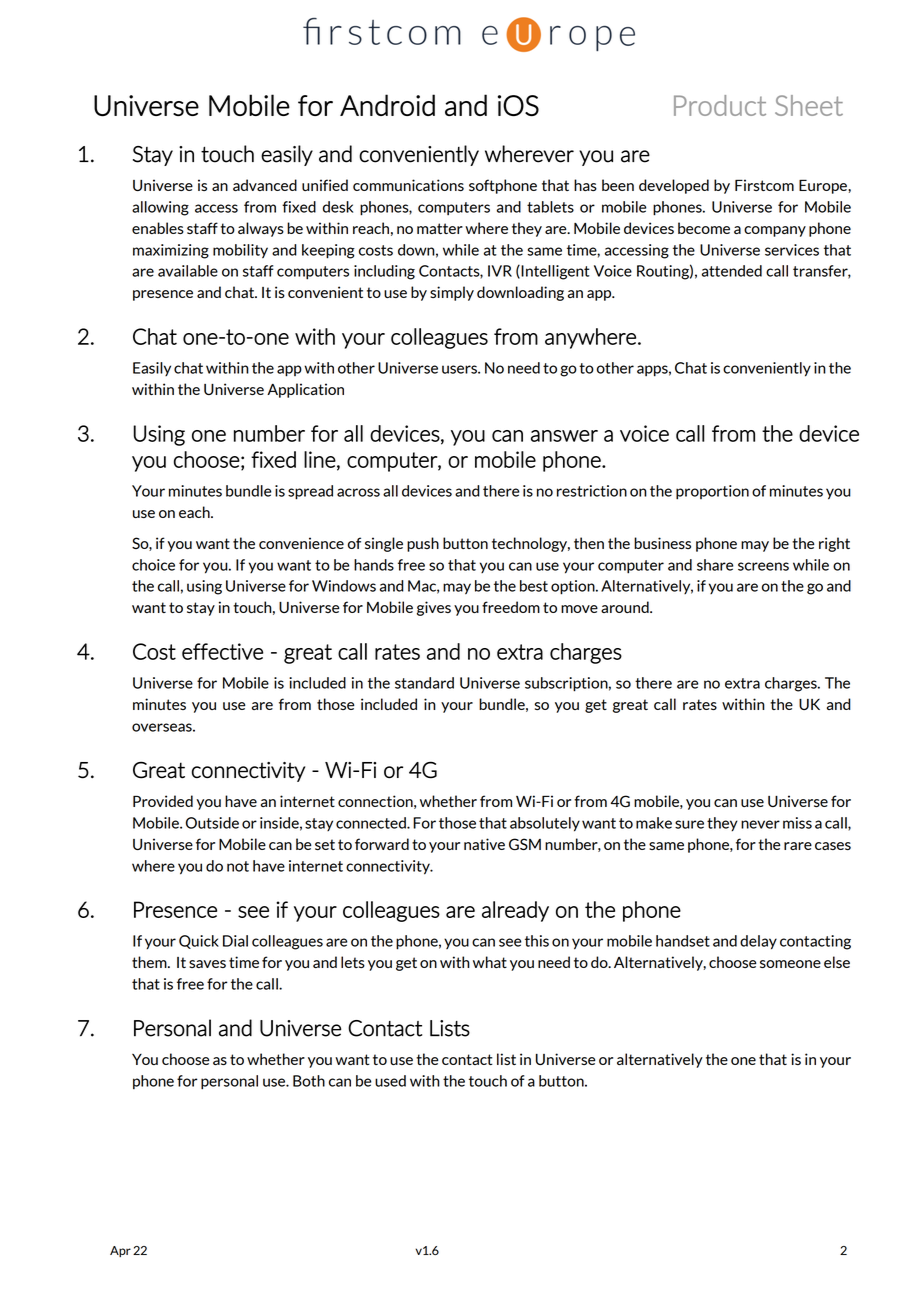  Describe the element at coordinates (758, 942) in the screenshot. I see `delay` at that location.
